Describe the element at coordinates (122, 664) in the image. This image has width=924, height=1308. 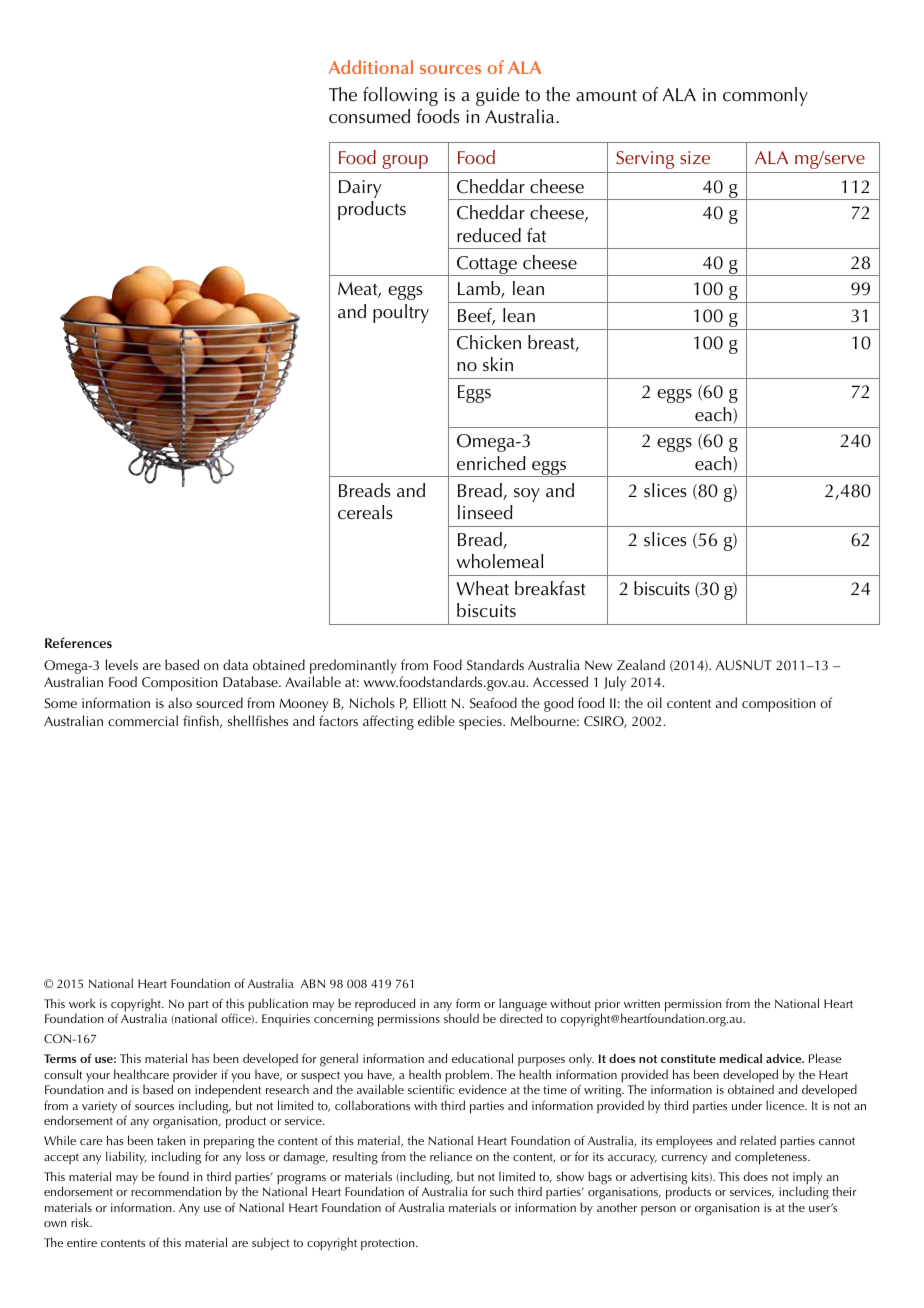
I see `levels` at that location.
